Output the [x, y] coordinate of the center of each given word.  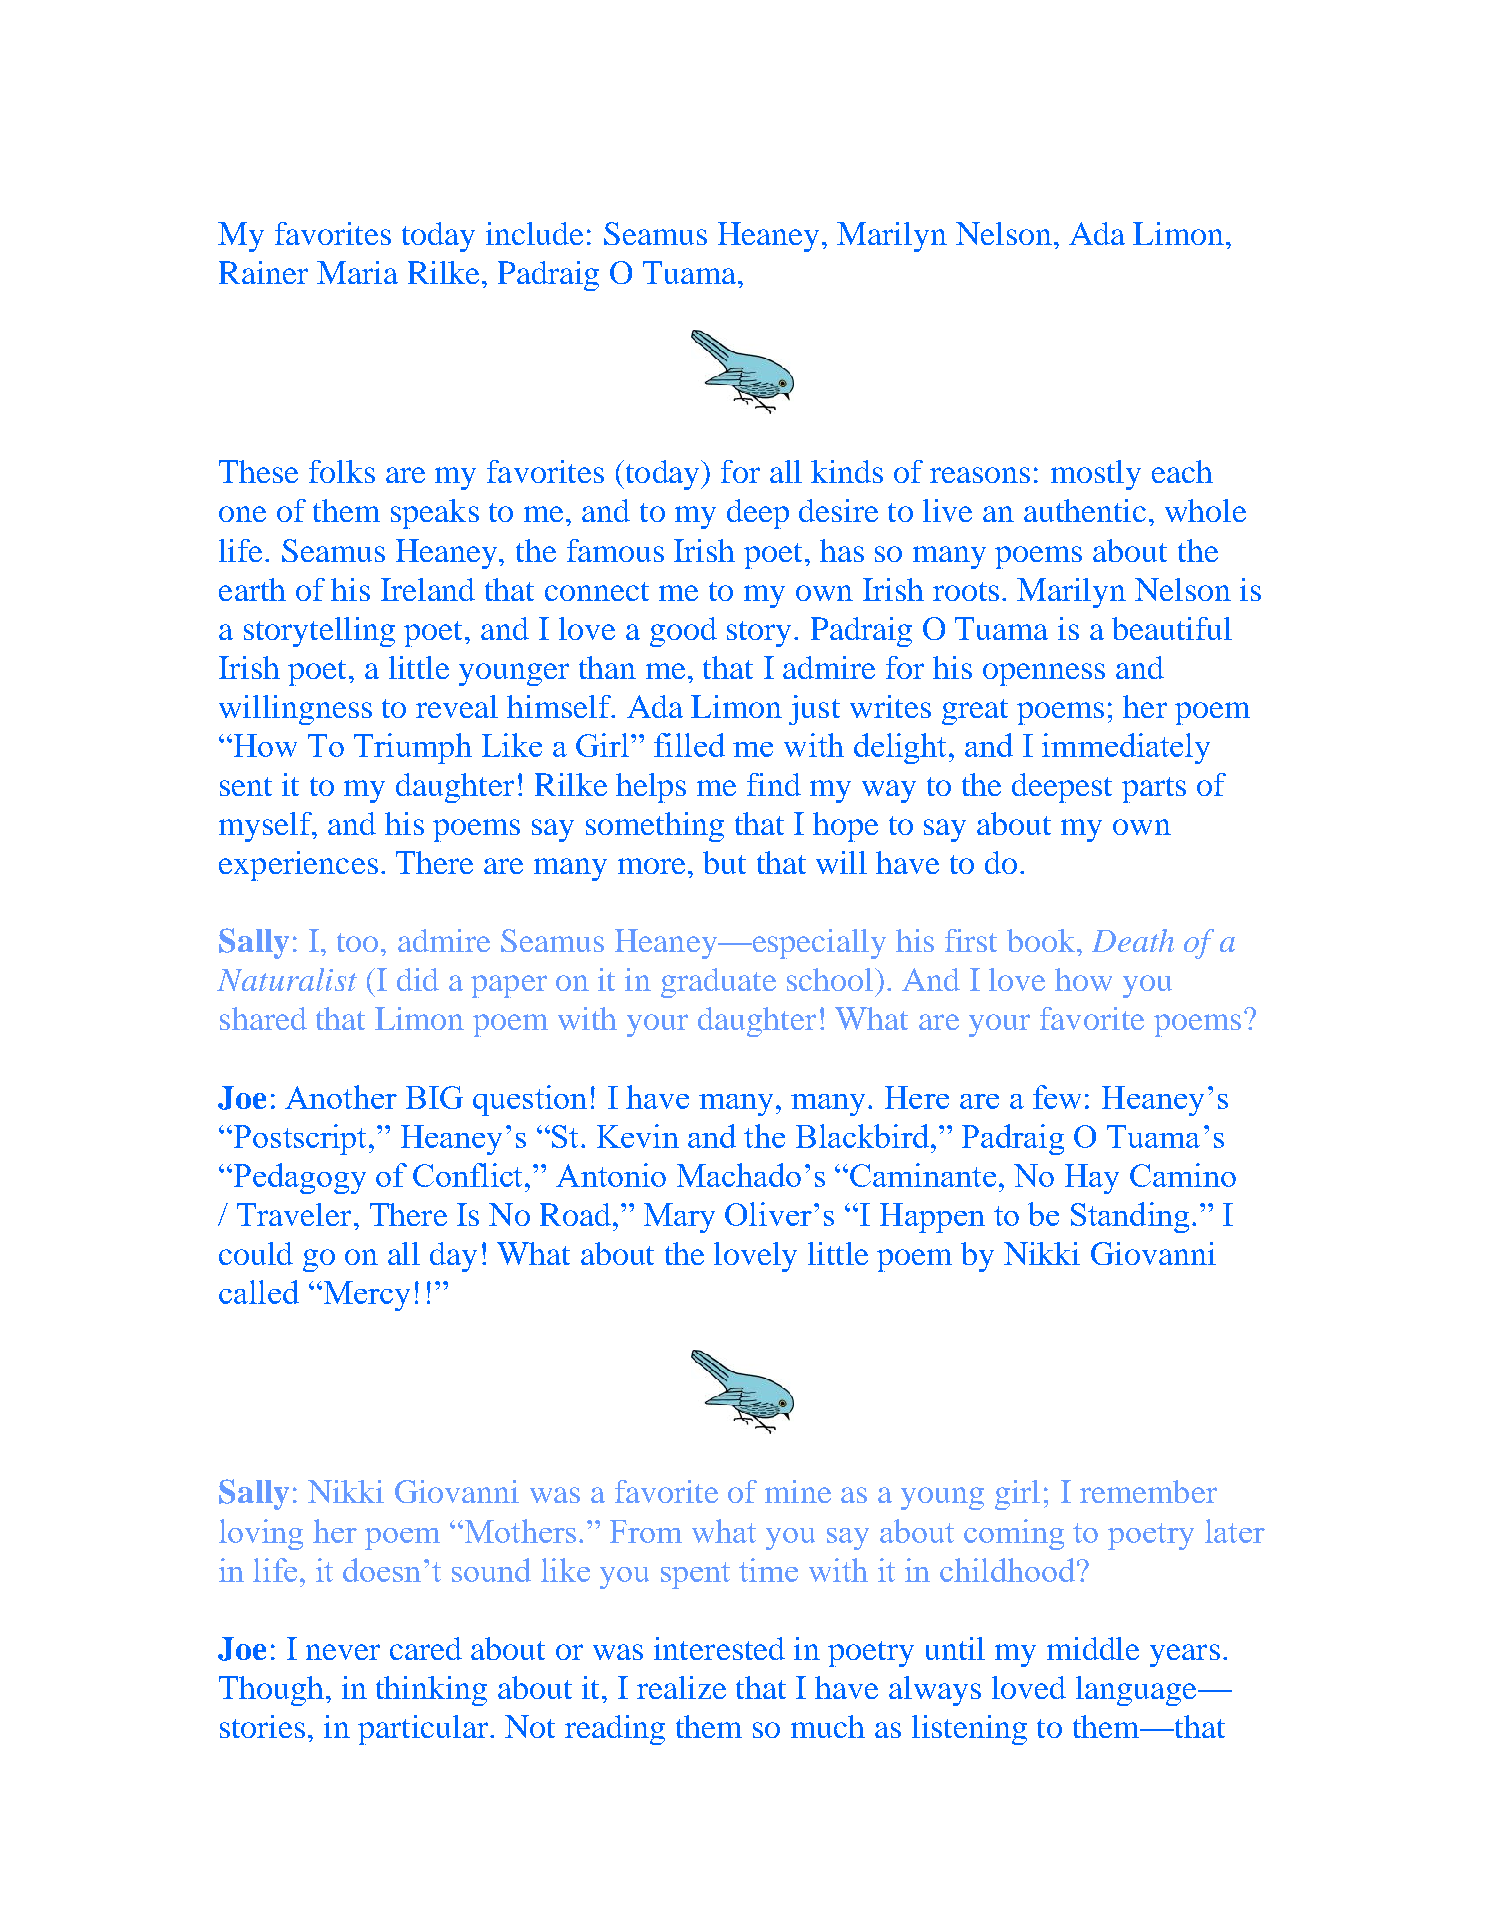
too [357, 942]
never [343, 1652]
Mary [679, 1218]
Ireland [428, 589]
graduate [718, 983]
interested [719, 1648]
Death [1133, 940]
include [534, 233]
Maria [357, 272]
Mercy [365, 1296]
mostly [1096, 475]
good [683, 632]
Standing [1130, 1217]
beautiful [1172, 628]
